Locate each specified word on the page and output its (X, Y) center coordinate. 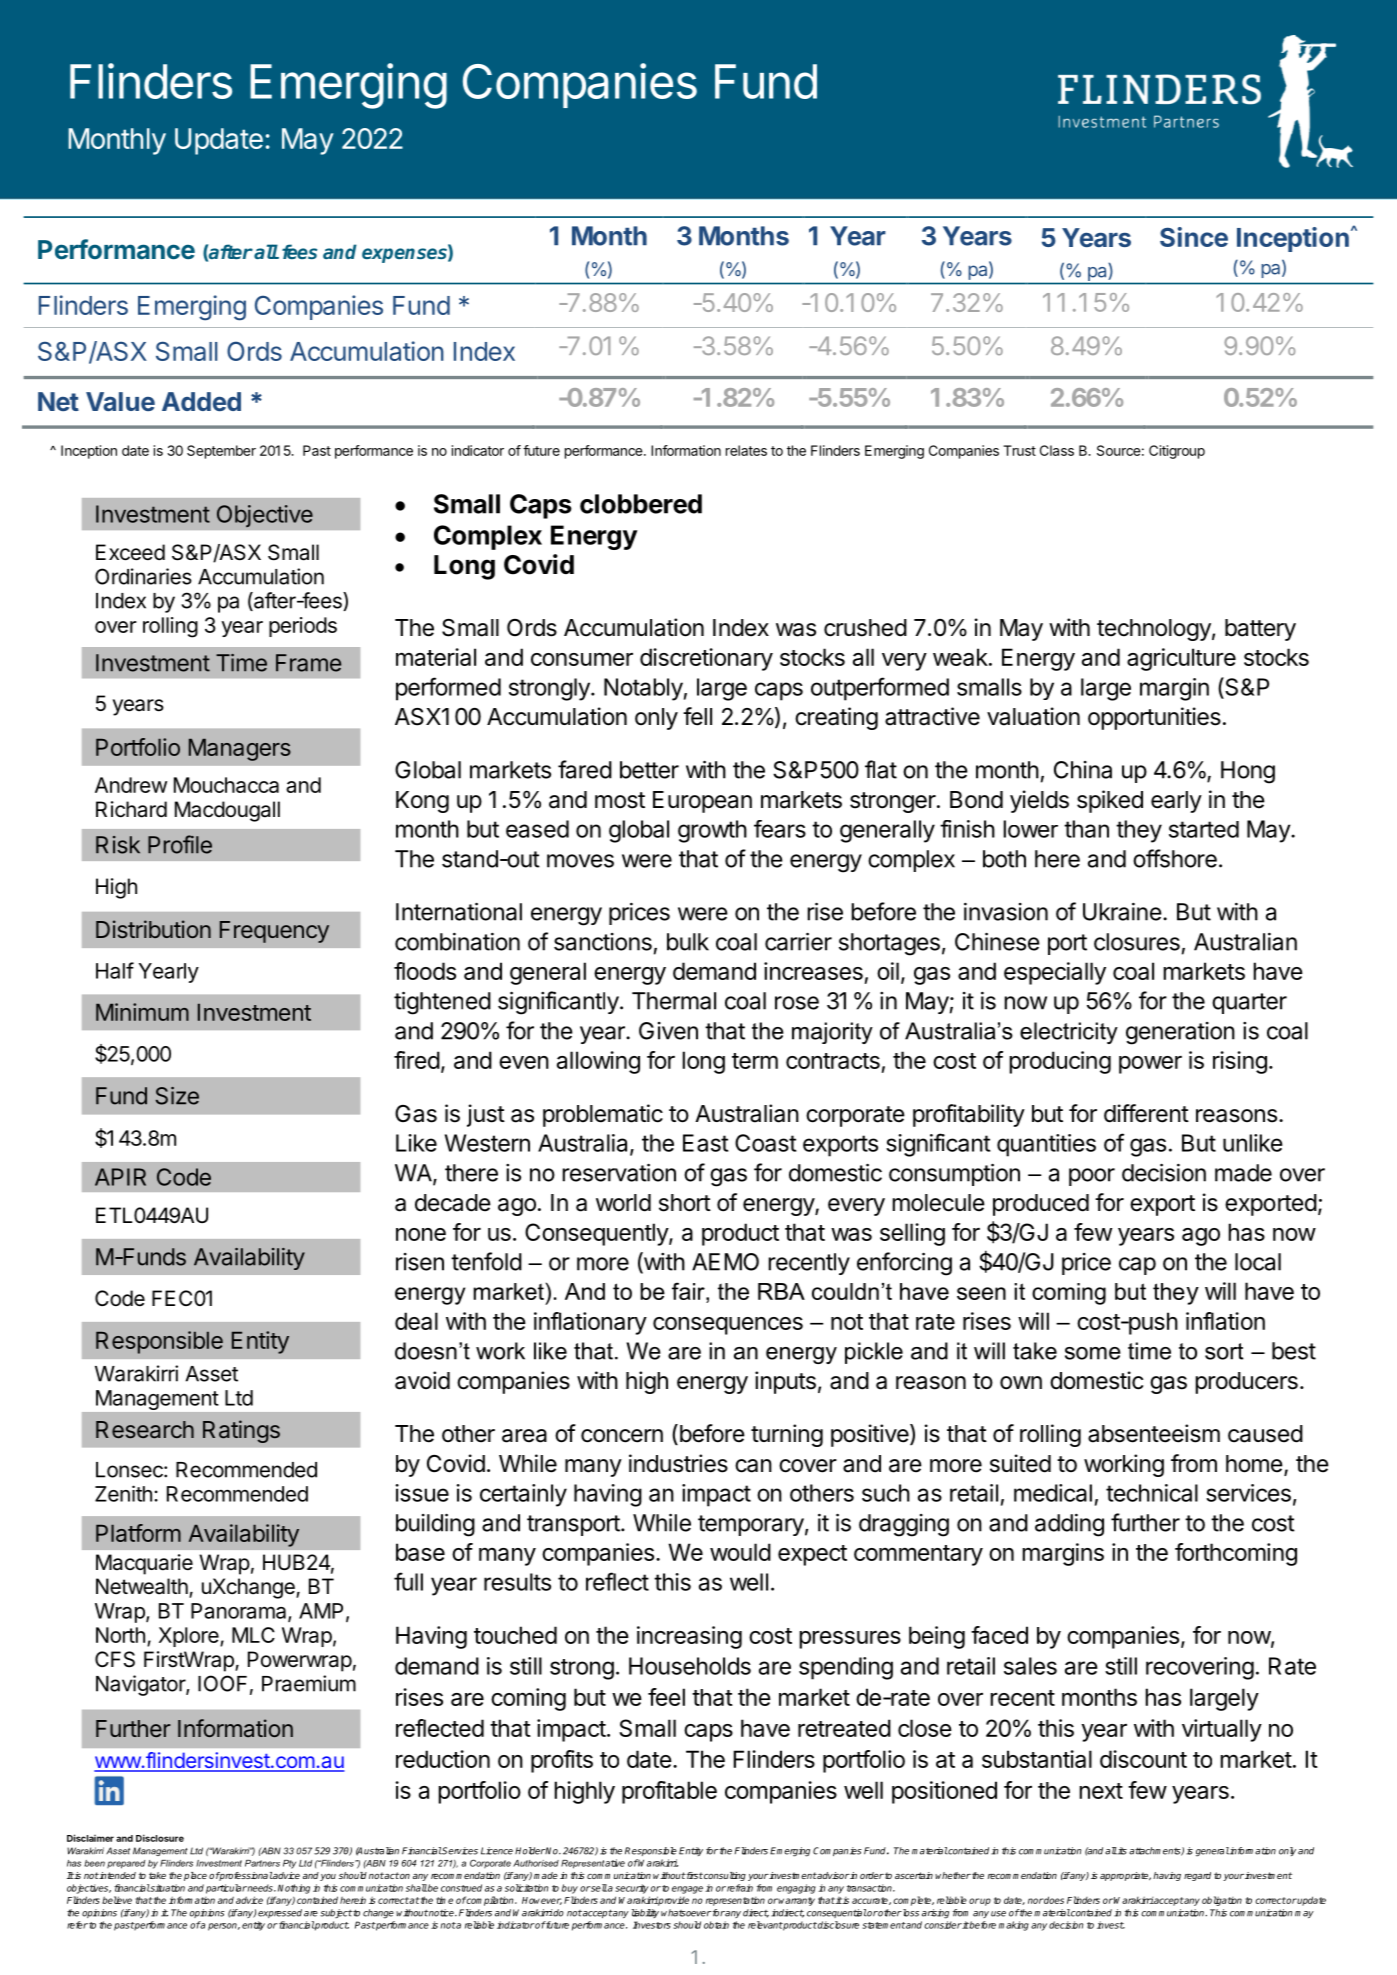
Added (201, 401)
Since (1194, 237)
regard (1197, 1876)
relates (746, 450)
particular (226, 1889)
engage (687, 1890)
